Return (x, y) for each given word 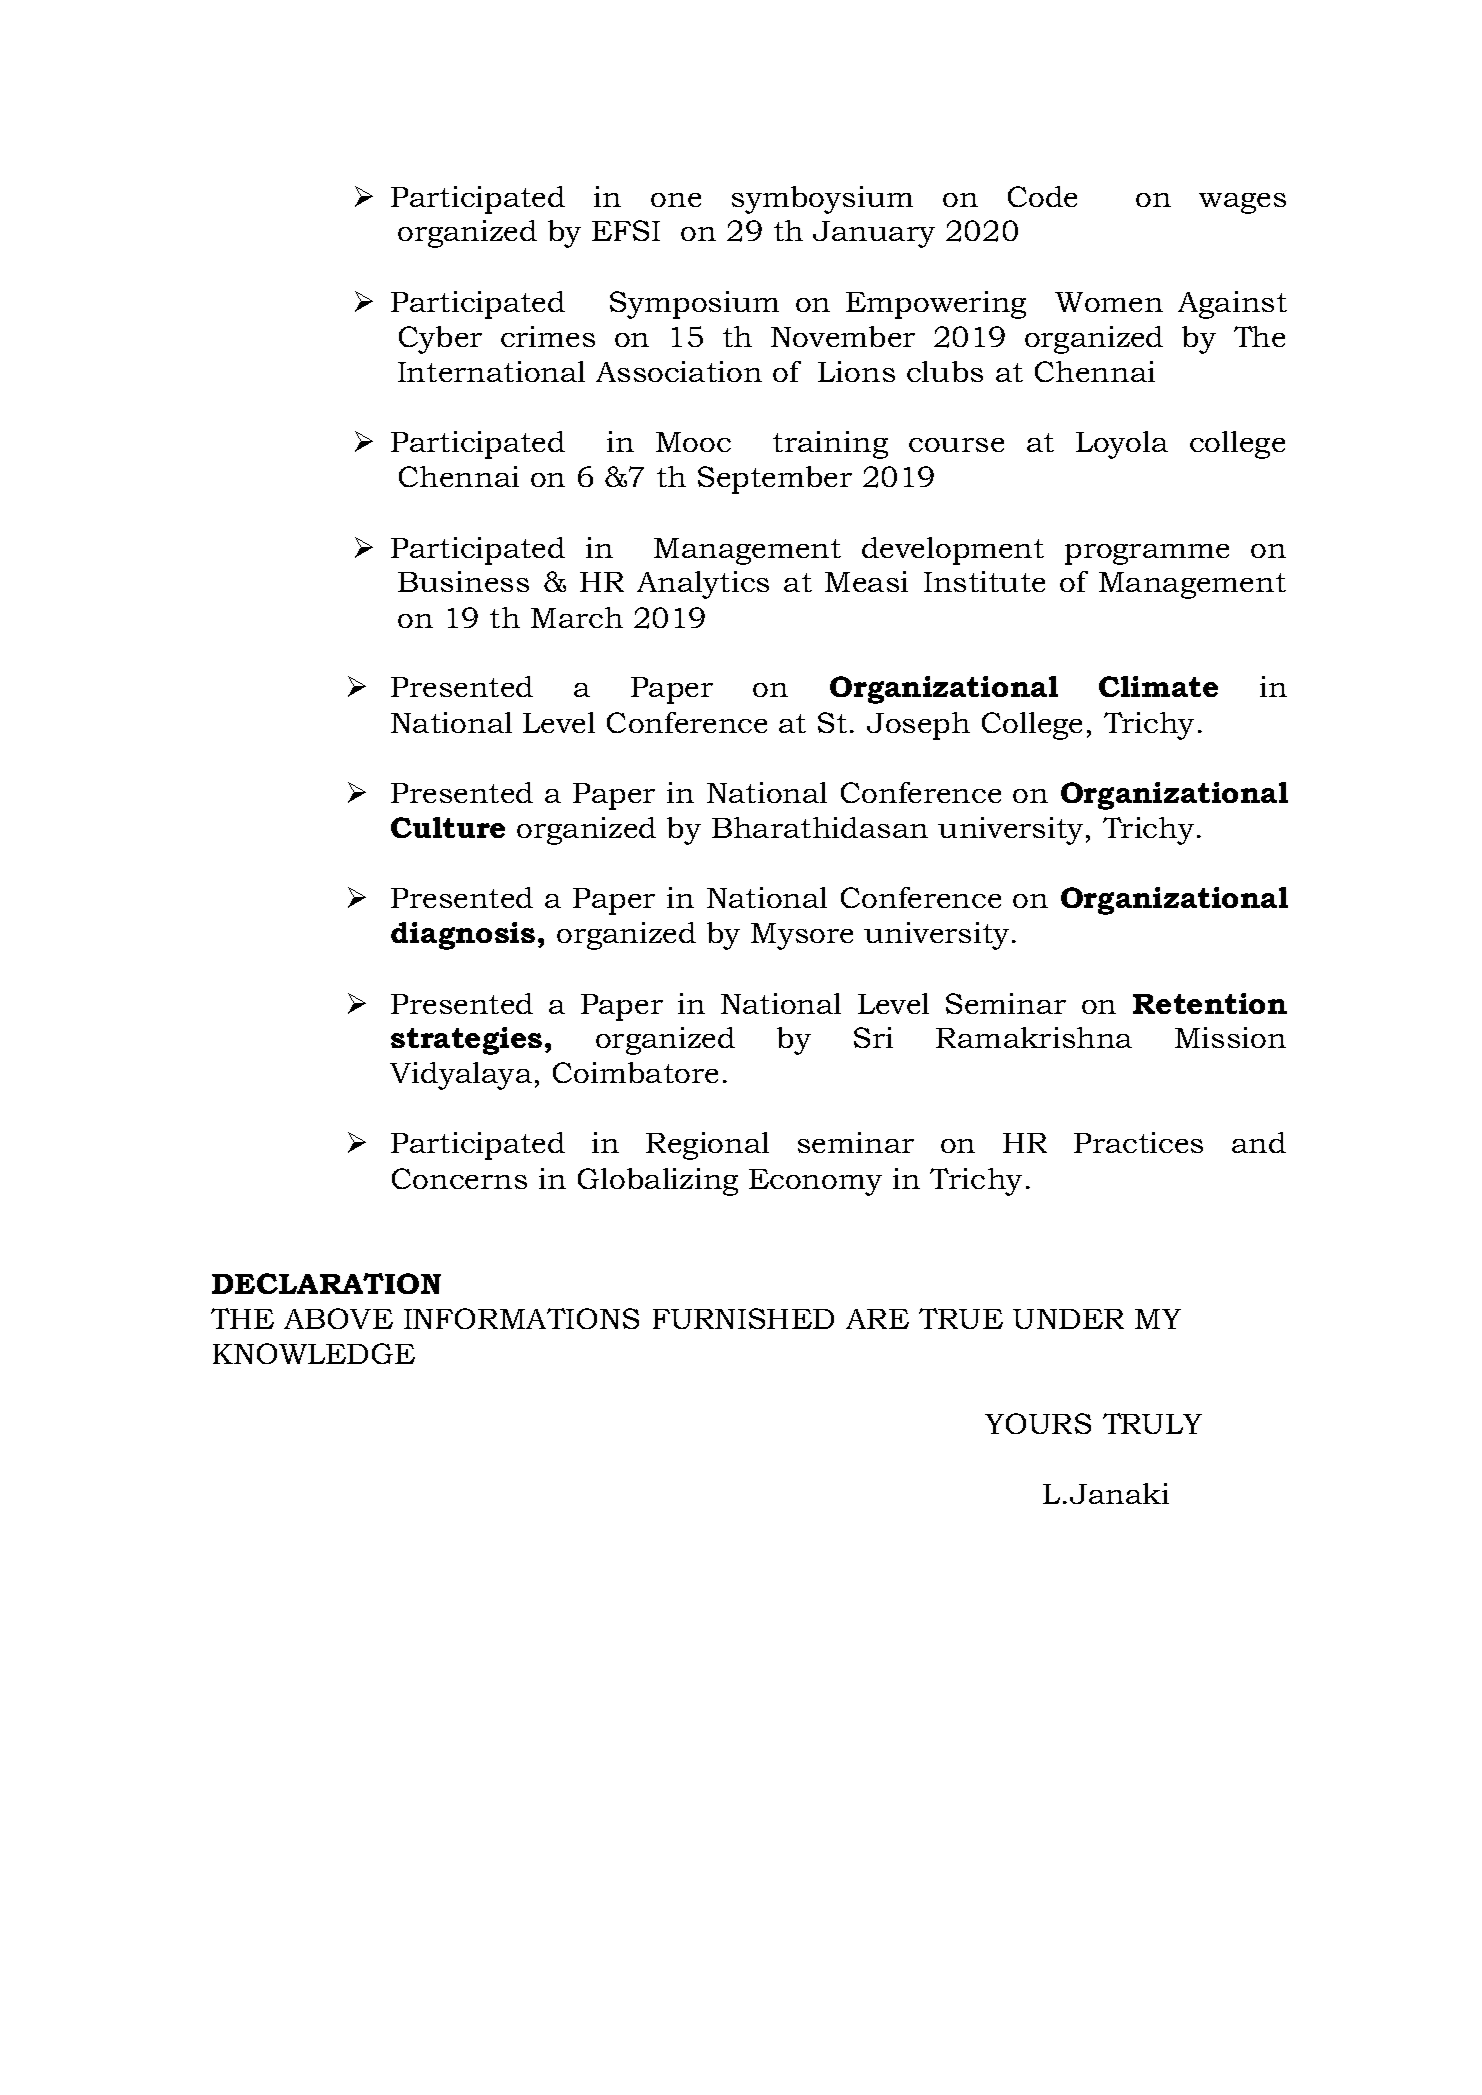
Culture (448, 827)
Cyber (440, 340)
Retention (1210, 1003)
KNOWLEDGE (314, 1353)
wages (1242, 203)
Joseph (918, 726)
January (874, 234)
